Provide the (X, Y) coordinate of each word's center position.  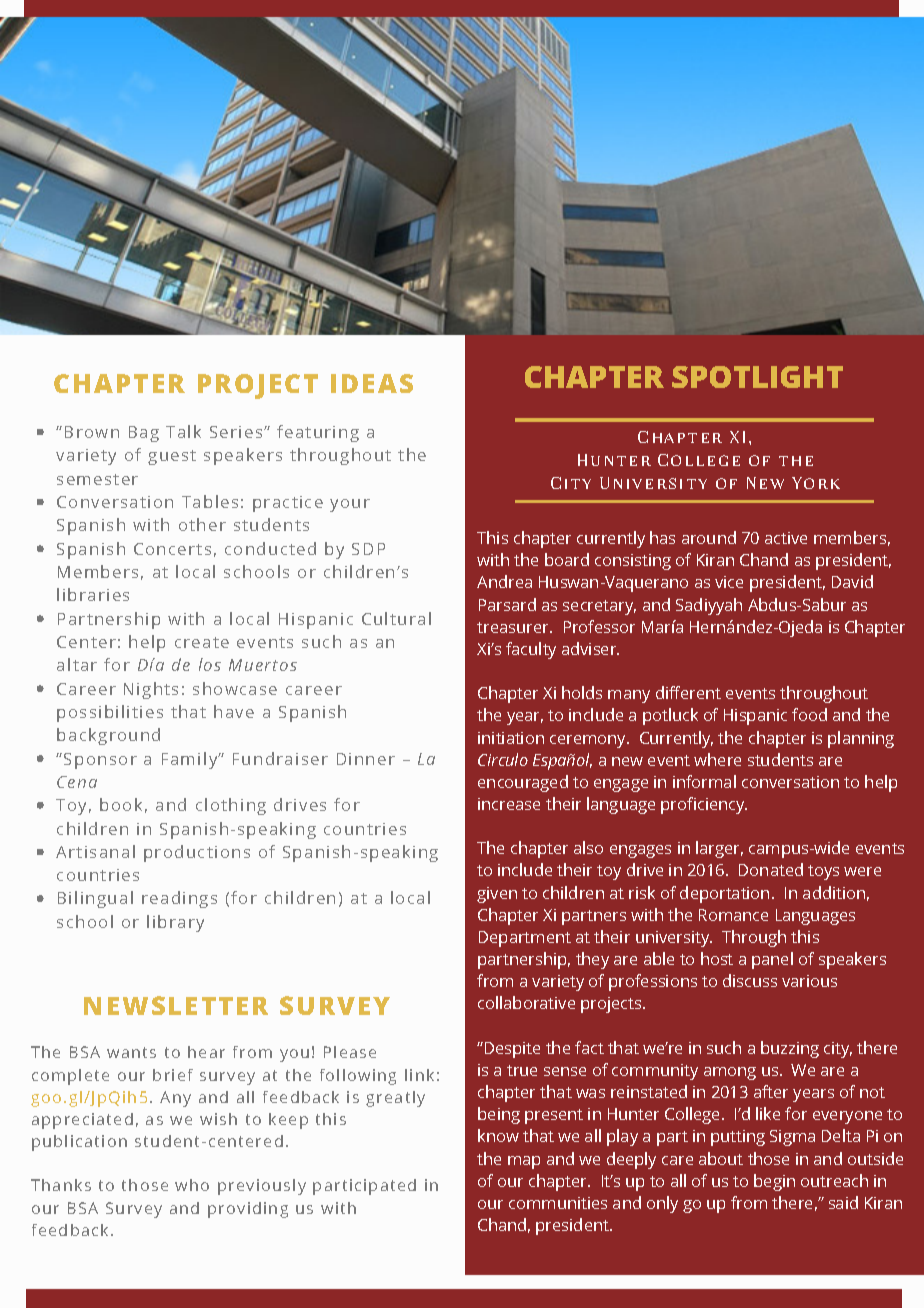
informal (704, 781)
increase (509, 804)
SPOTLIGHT (757, 377)
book (121, 804)
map (524, 1162)
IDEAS (372, 383)
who (192, 1185)
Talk (183, 431)
